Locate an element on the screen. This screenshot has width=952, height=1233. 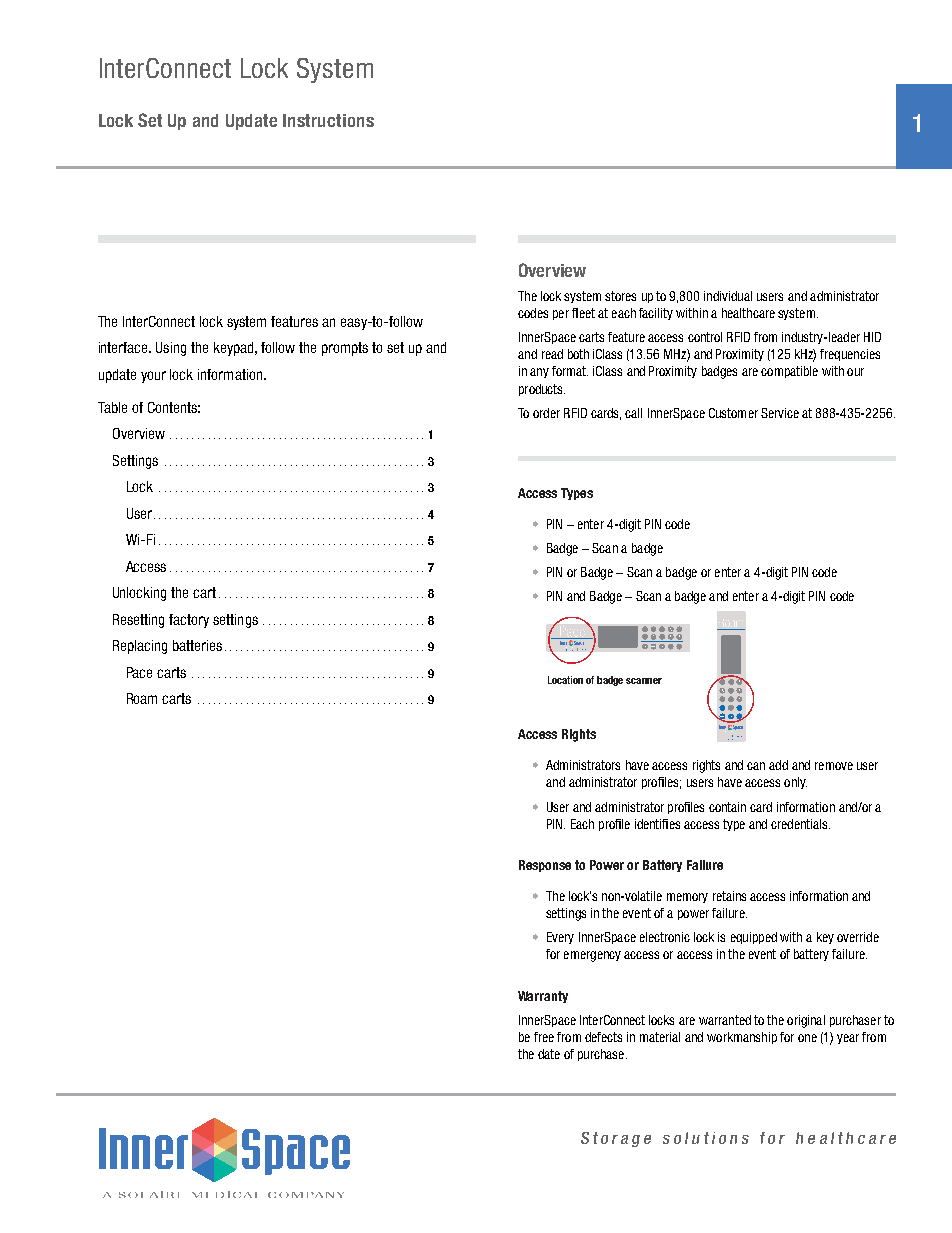
Location is located at coordinates (565, 680).
